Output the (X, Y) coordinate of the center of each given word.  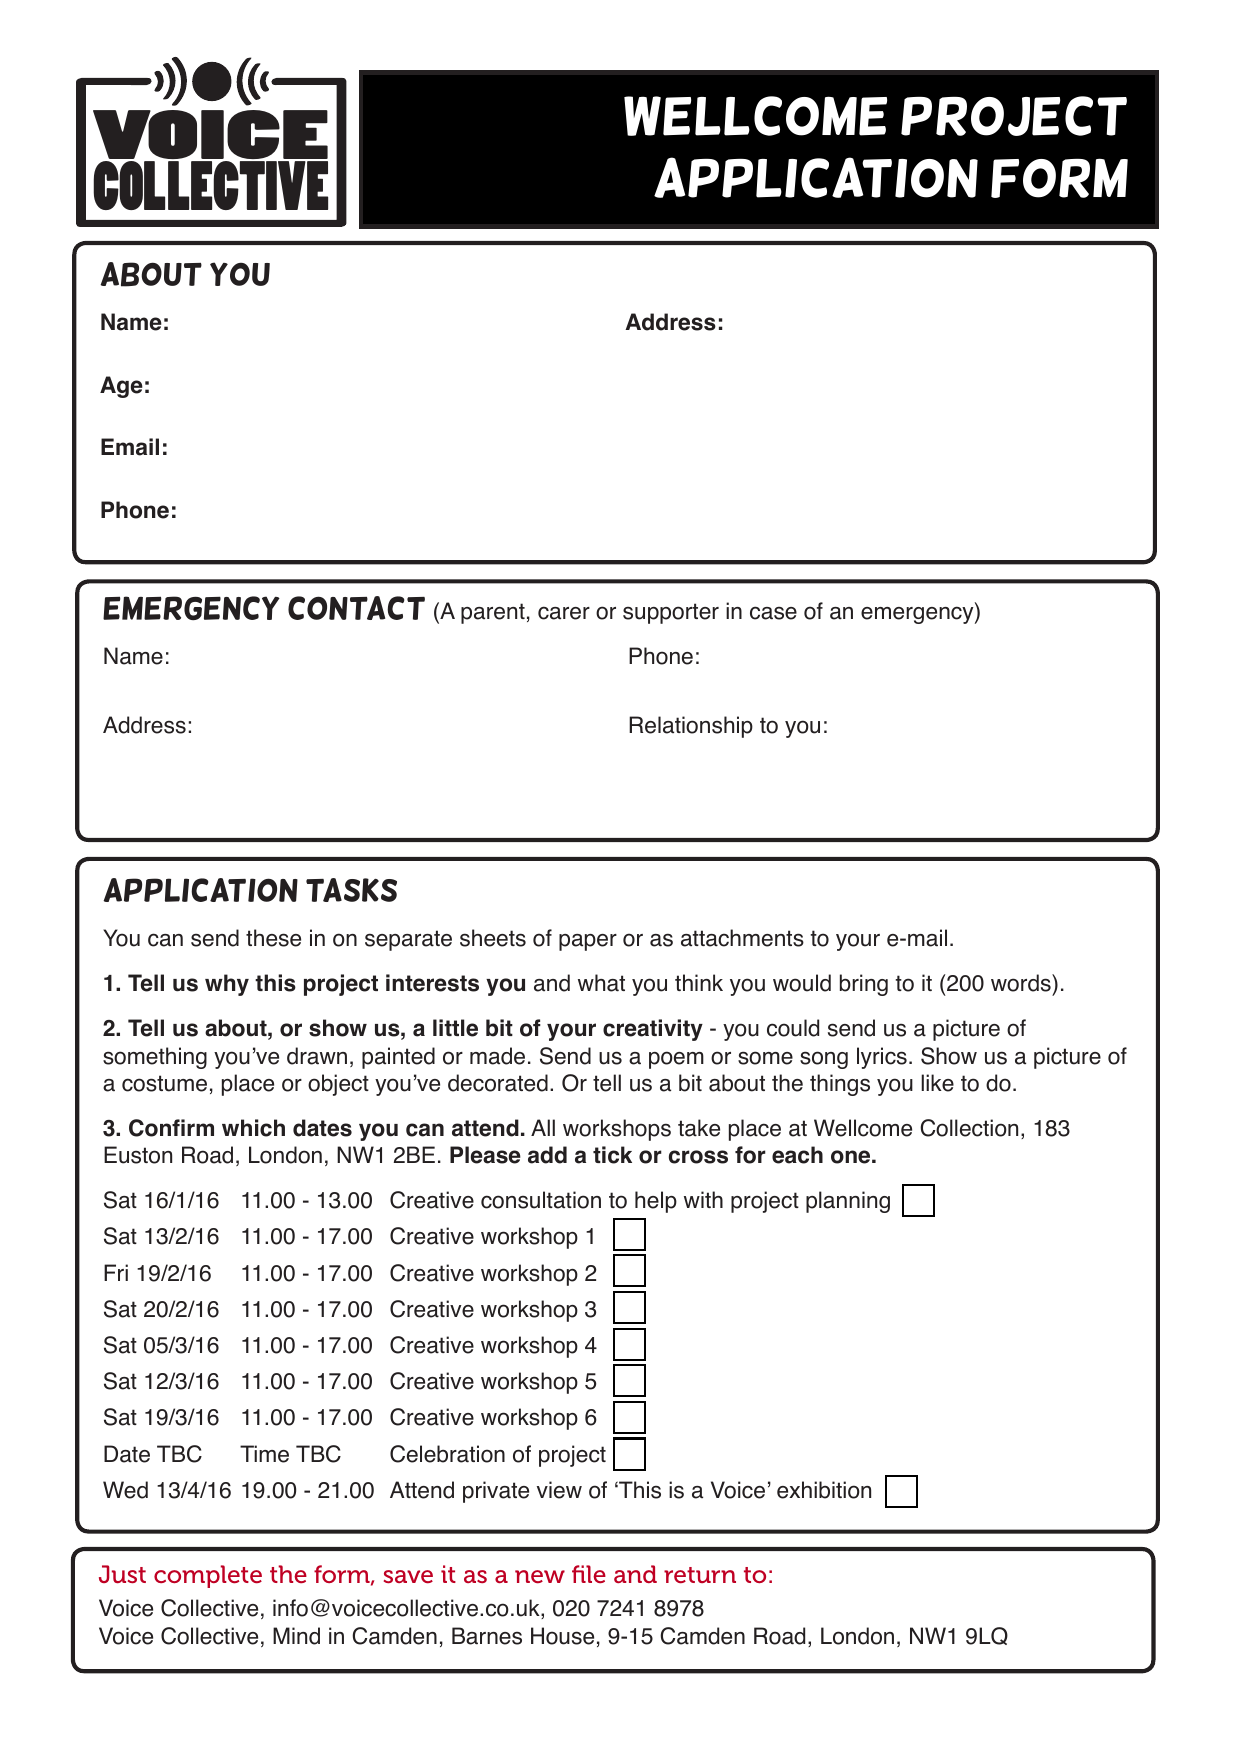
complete (208, 1576)
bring (864, 985)
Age (121, 387)
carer (564, 613)
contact (356, 608)
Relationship (691, 727)
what (601, 983)
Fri (116, 1272)
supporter (671, 613)
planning (848, 1202)
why (227, 985)
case (773, 613)
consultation (541, 1200)
